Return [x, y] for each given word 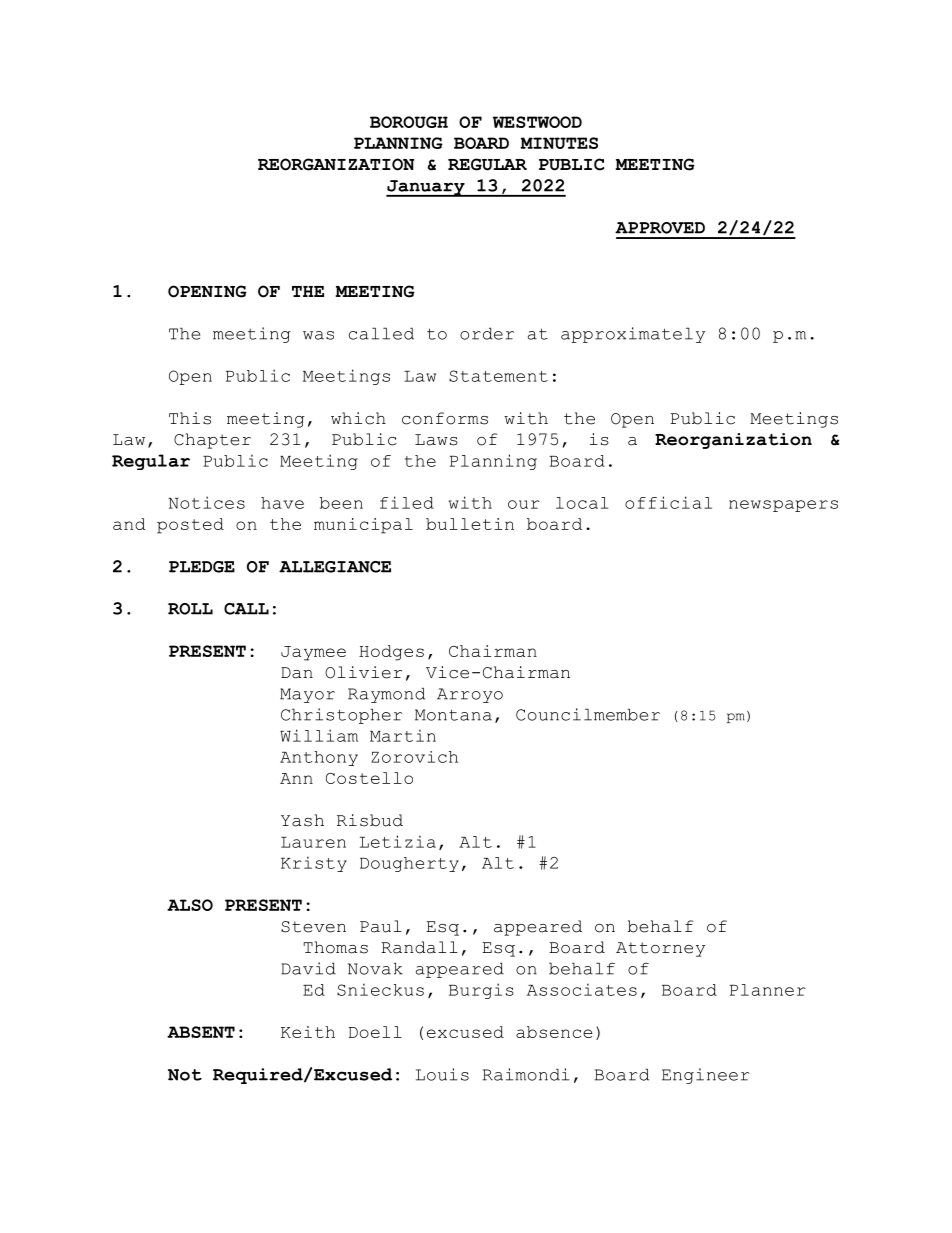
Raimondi [526, 1074]
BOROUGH [409, 122]
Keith [308, 1032]
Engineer [706, 1076]
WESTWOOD [537, 122]
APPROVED [660, 228]
